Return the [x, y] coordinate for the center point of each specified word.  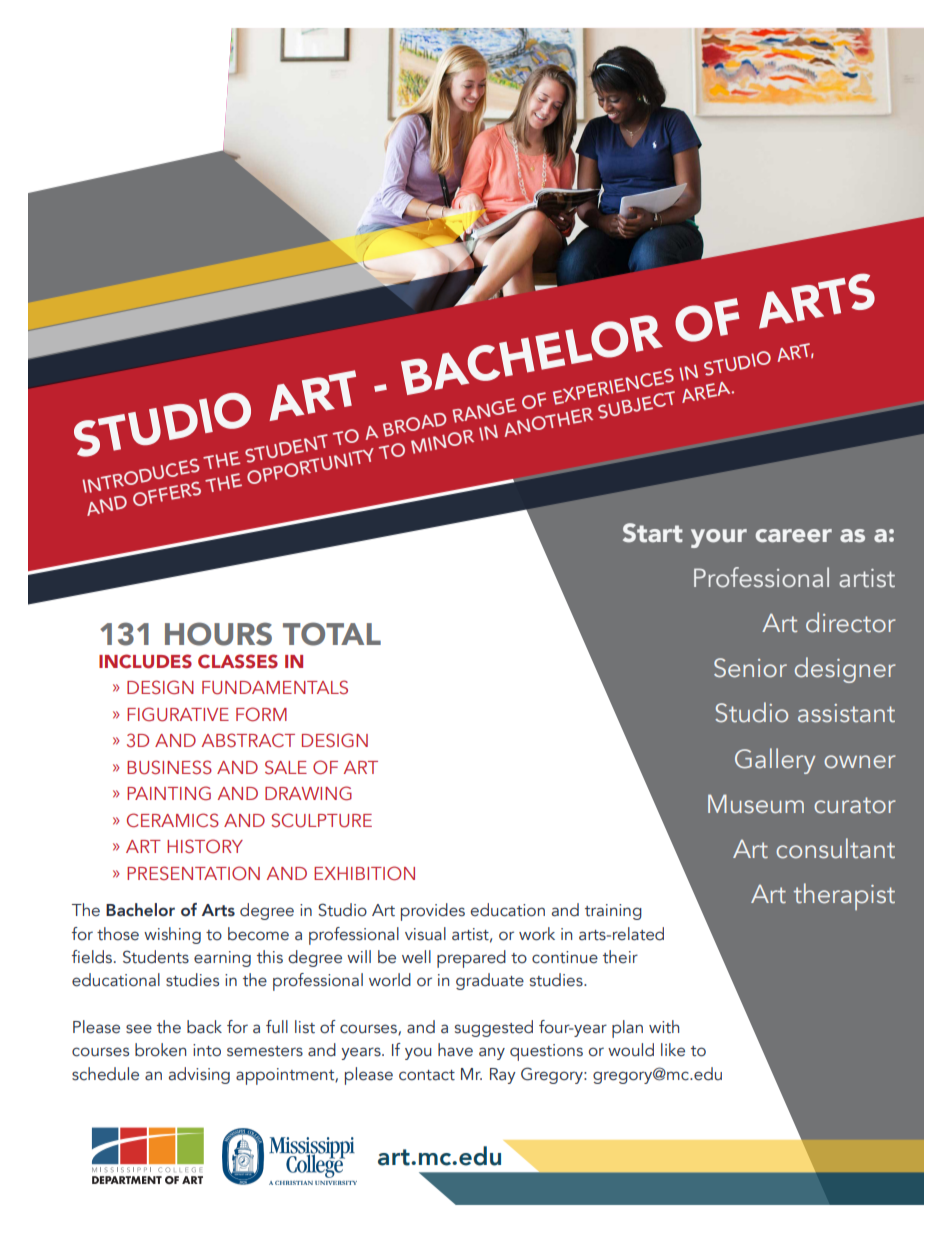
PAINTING [169, 793]
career [794, 536]
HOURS [218, 634]
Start [653, 533]
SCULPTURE [321, 820]
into [207, 1050]
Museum [756, 804]
